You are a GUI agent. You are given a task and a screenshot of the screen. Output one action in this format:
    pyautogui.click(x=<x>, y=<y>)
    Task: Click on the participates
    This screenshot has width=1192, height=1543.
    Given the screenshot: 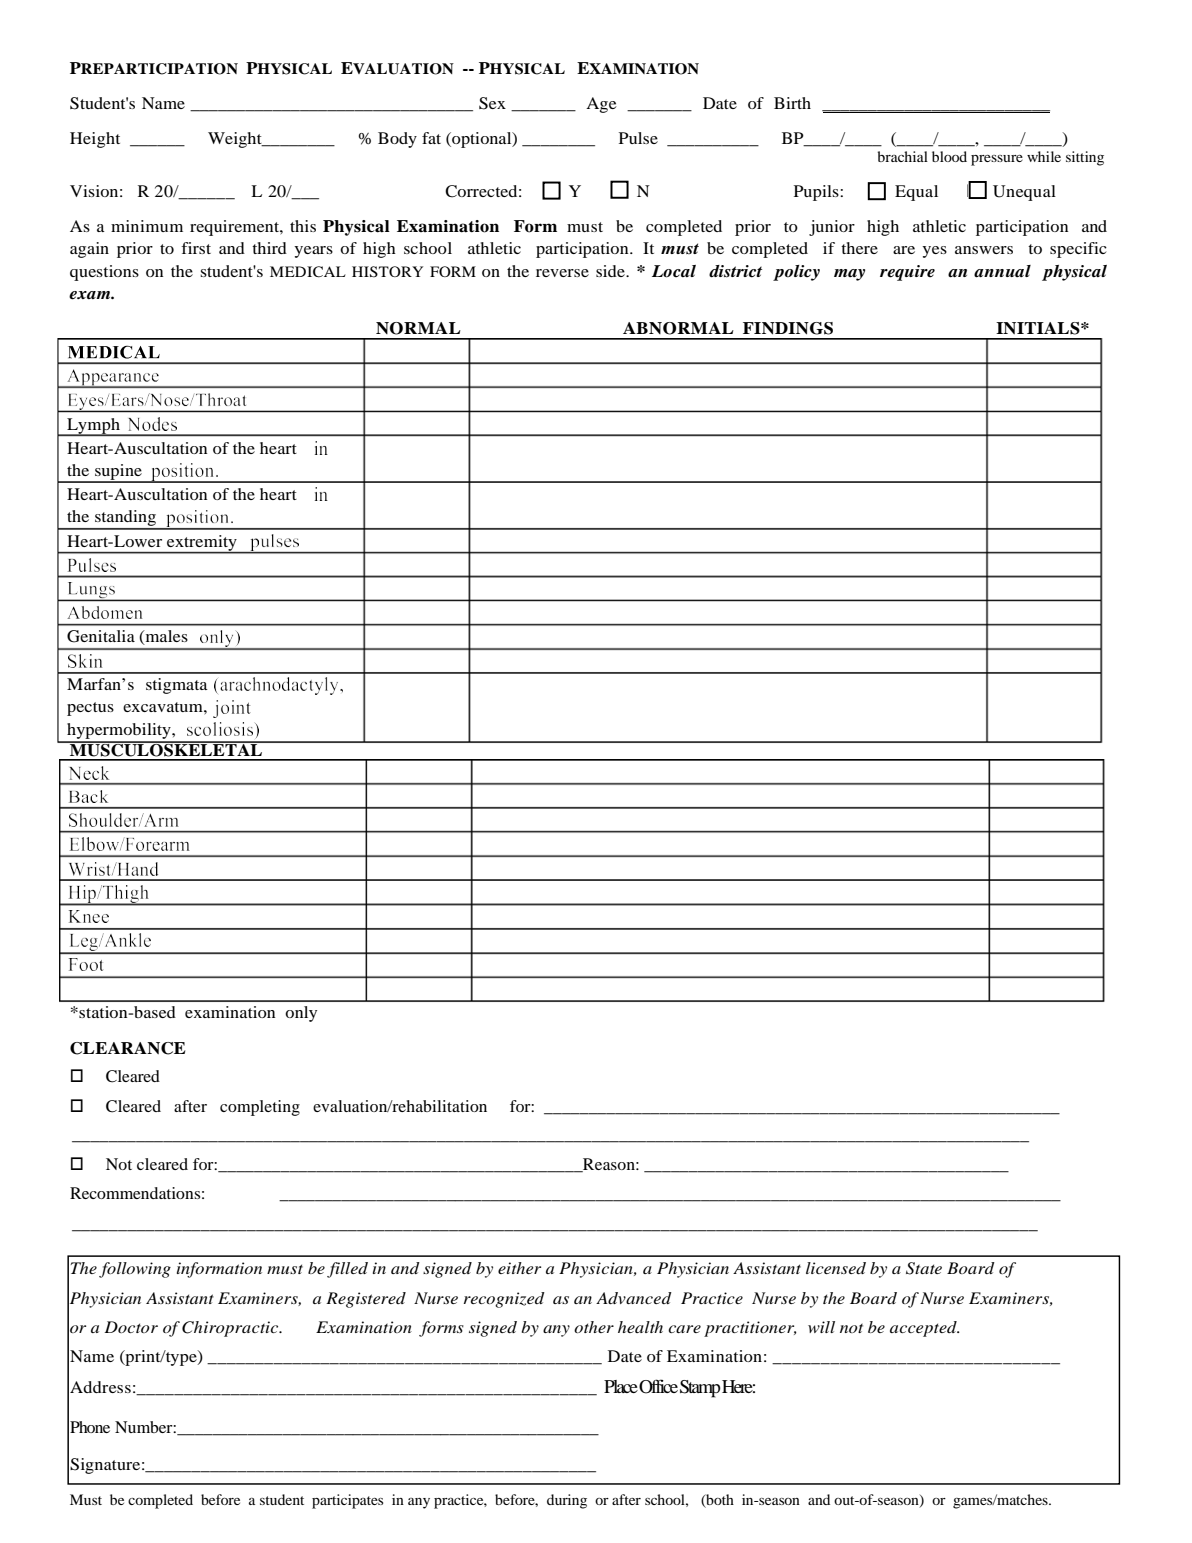 What is the action you would take?
    pyautogui.click(x=347, y=1501)
